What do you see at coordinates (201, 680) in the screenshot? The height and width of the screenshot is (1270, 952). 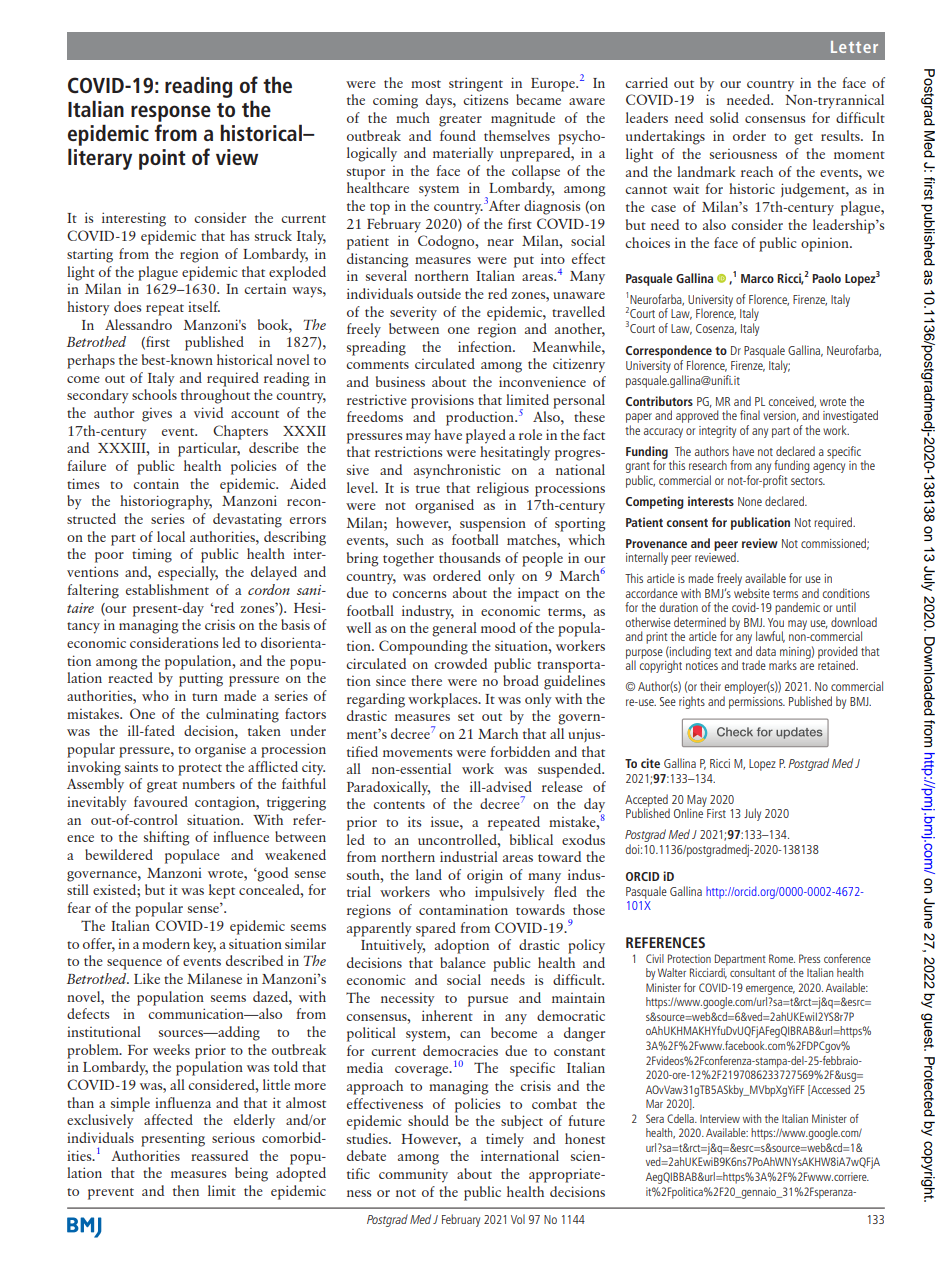 I see `putting` at bounding box center [201, 680].
